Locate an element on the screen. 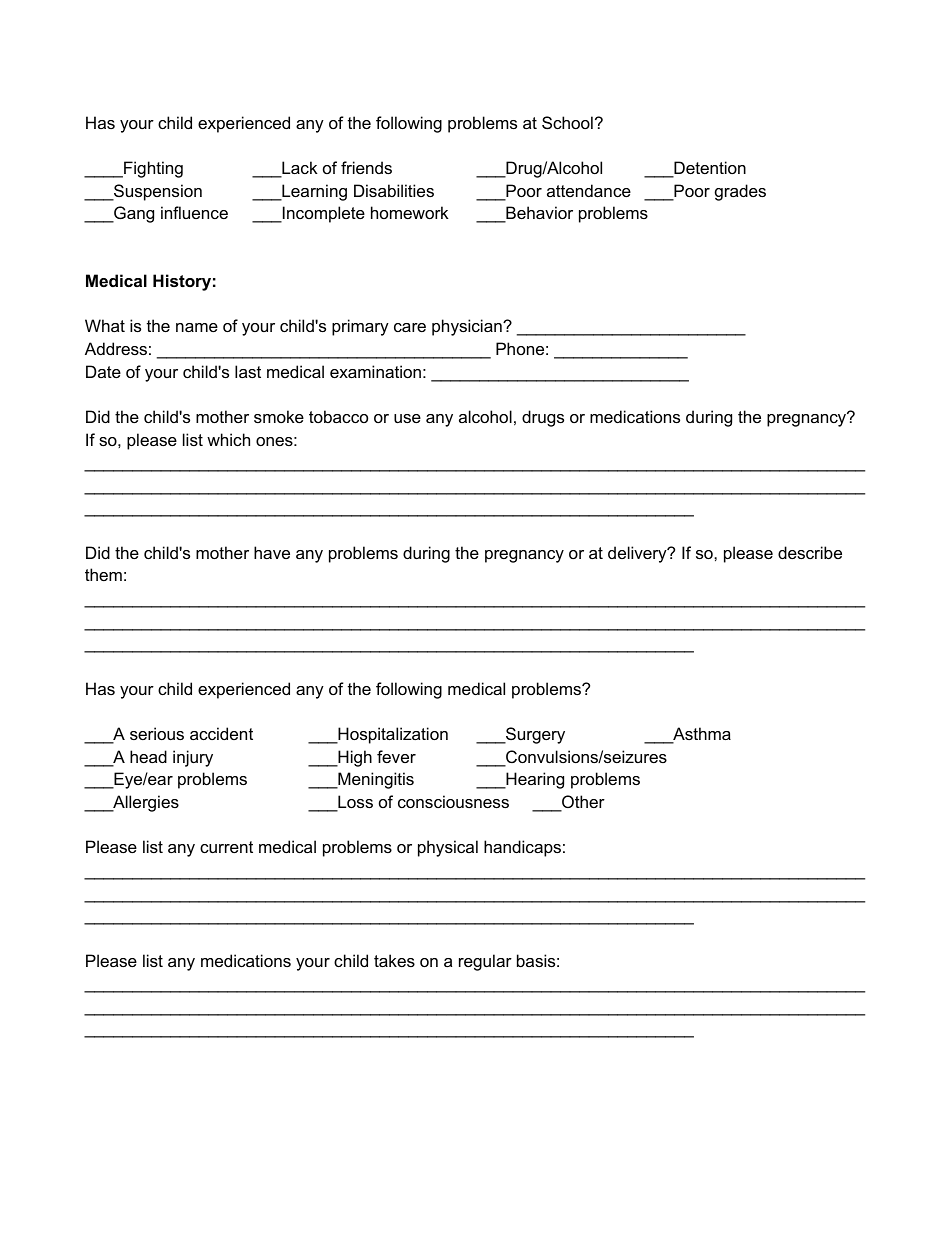 This screenshot has height=1233, width=952. Disabilities is located at coordinates (394, 190).
